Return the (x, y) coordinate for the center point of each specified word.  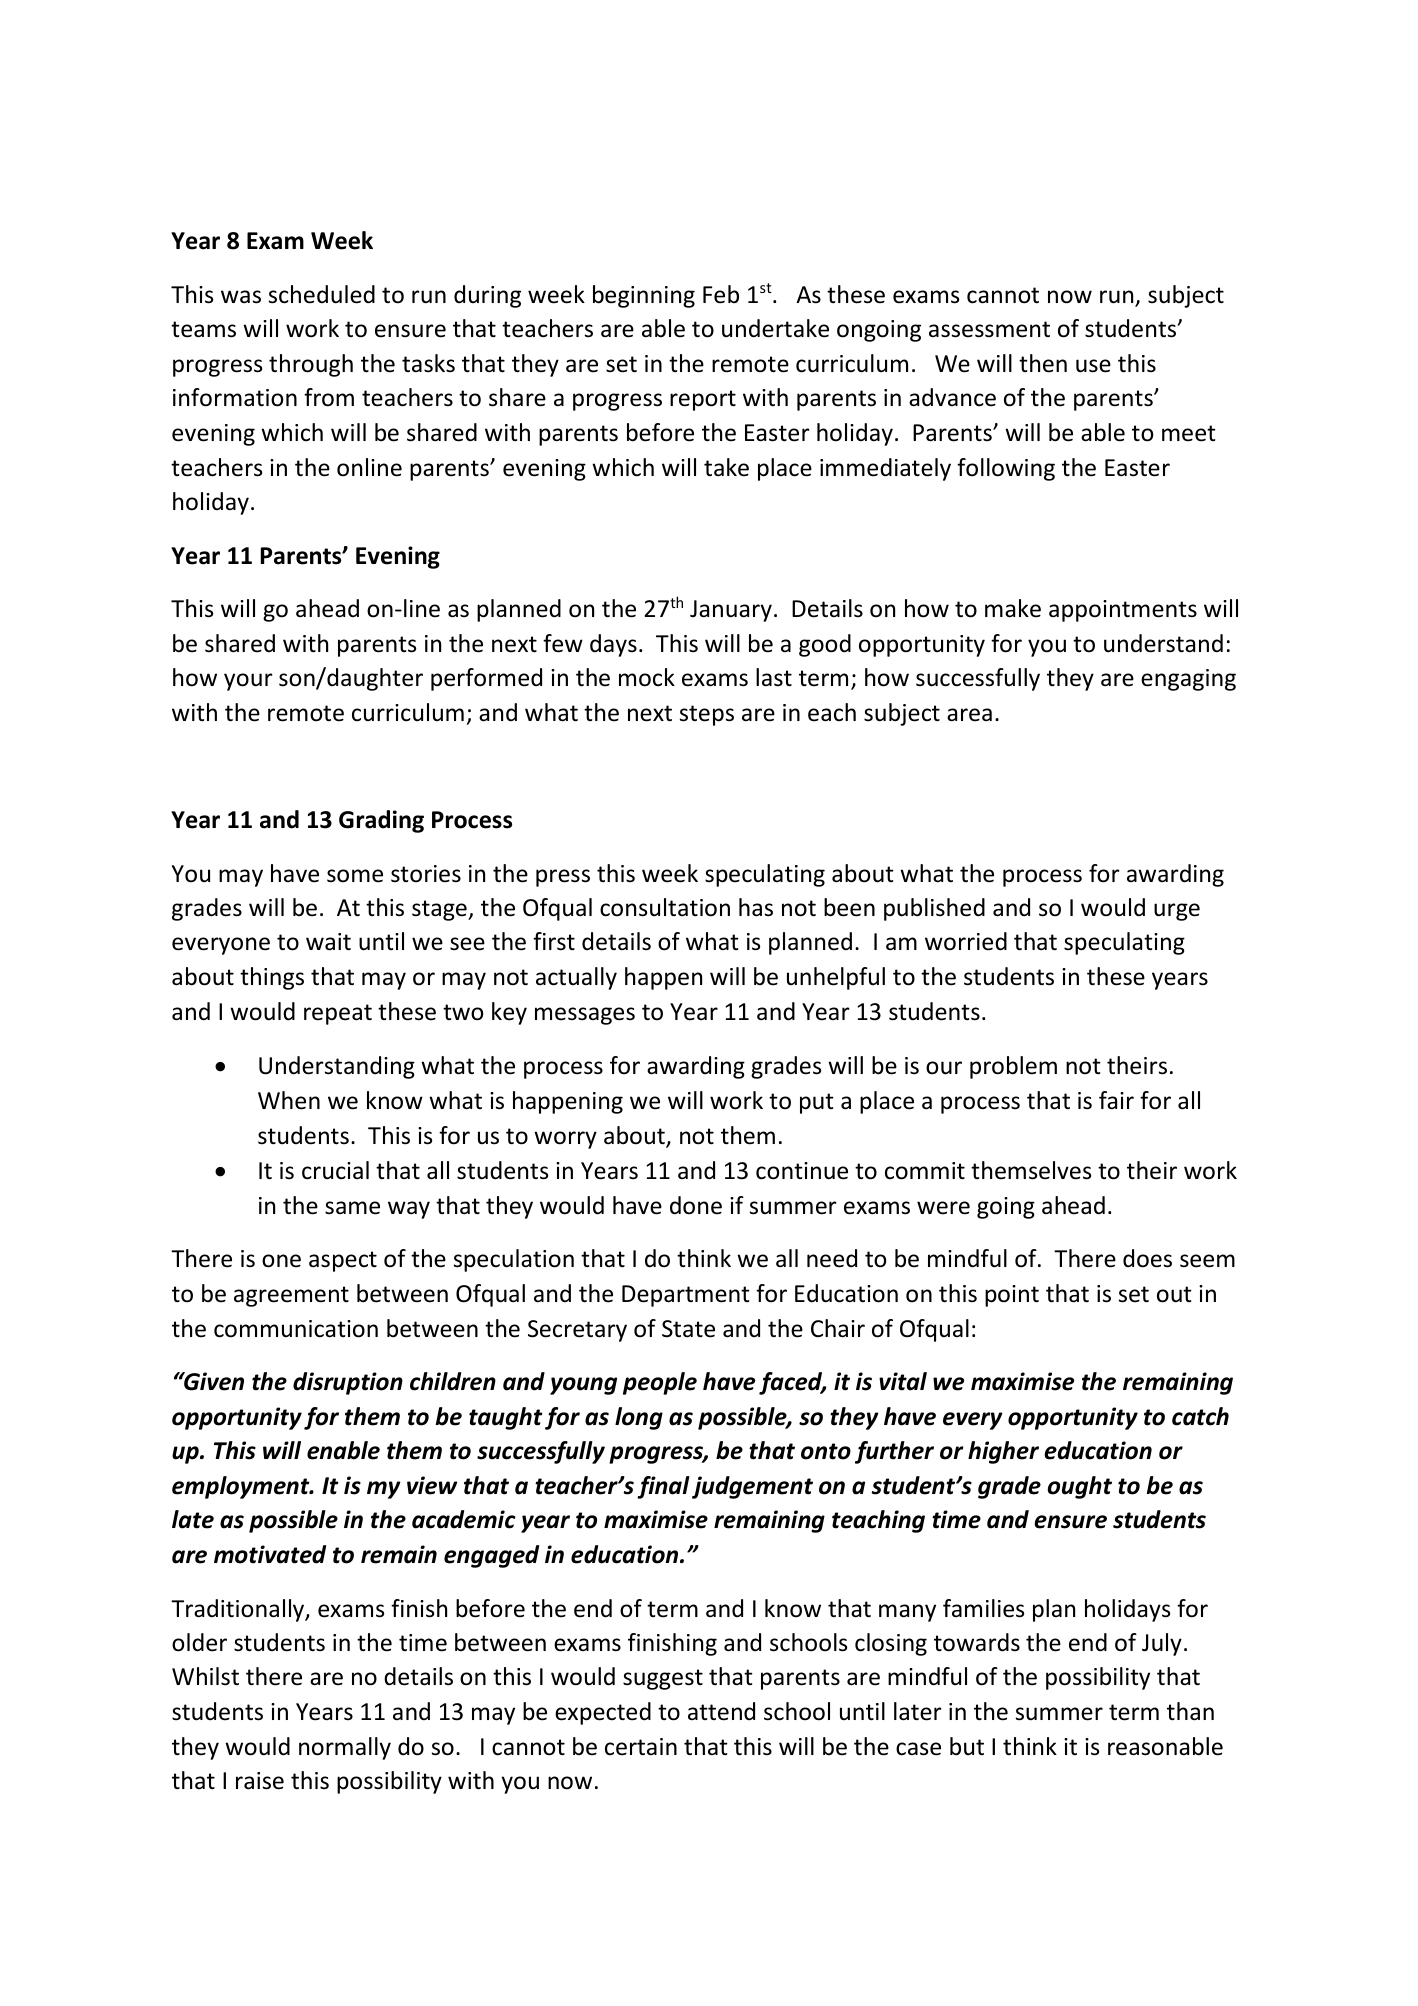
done (696, 1205)
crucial (335, 1170)
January (731, 611)
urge (1177, 912)
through (311, 365)
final (663, 1487)
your (248, 682)
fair (1116, 1100)
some (355, 876)
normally (345, 1748)
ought (1079, 1487)
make (1013, 608)
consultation (665, 907)
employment (242, 1487)
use (1093, 366)
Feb (721, 294)
